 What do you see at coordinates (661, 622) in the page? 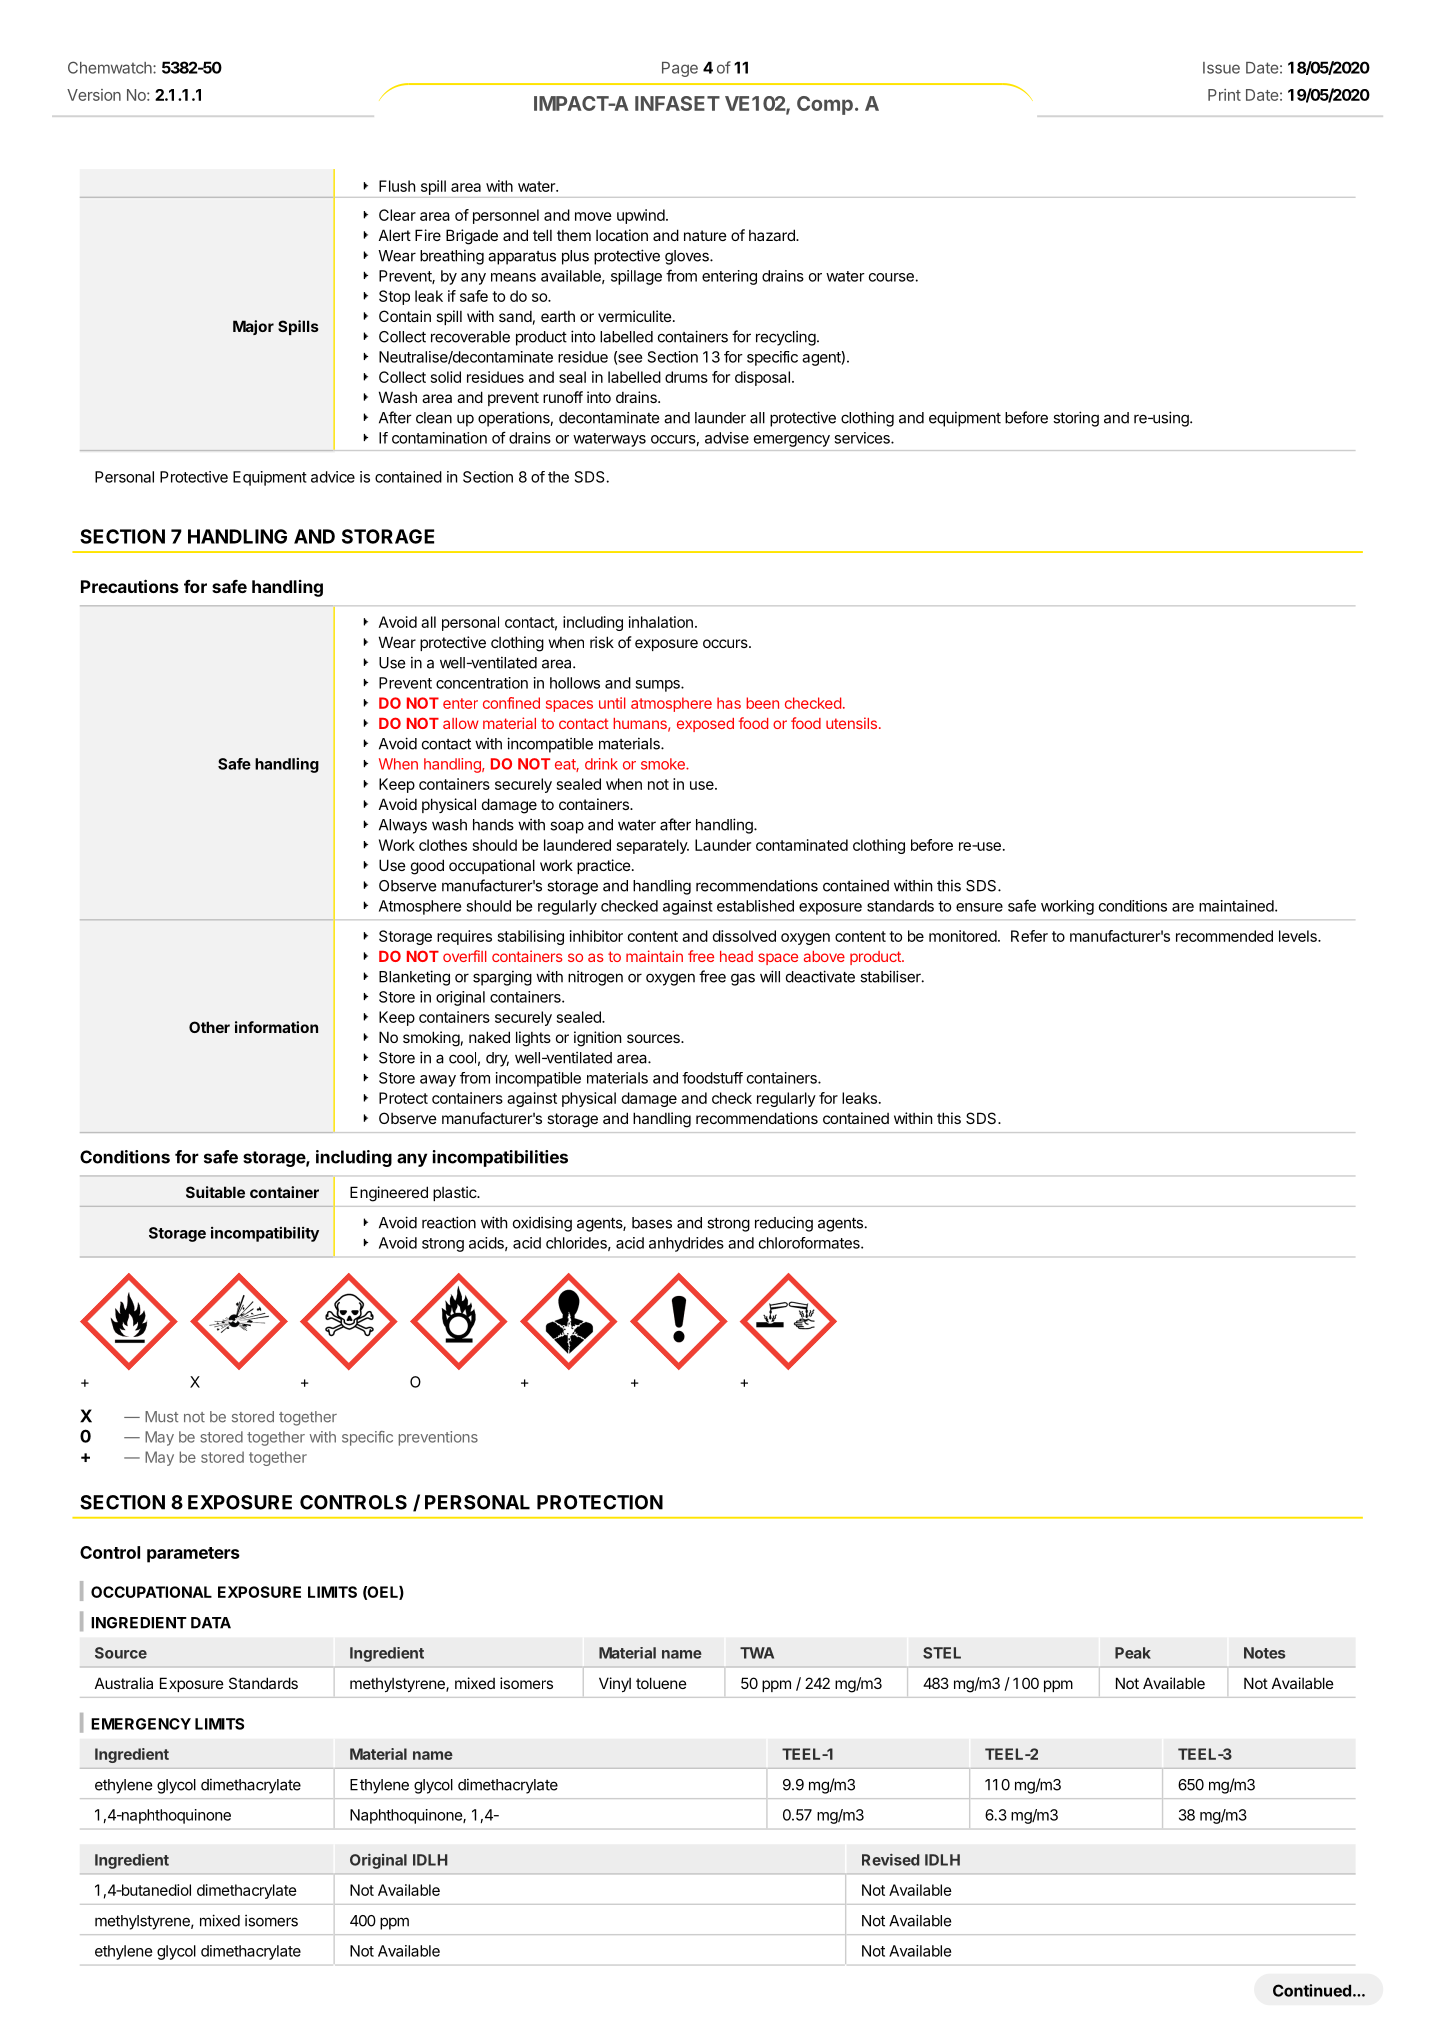
I see `inhalation` at bounding box center [661, 622].
